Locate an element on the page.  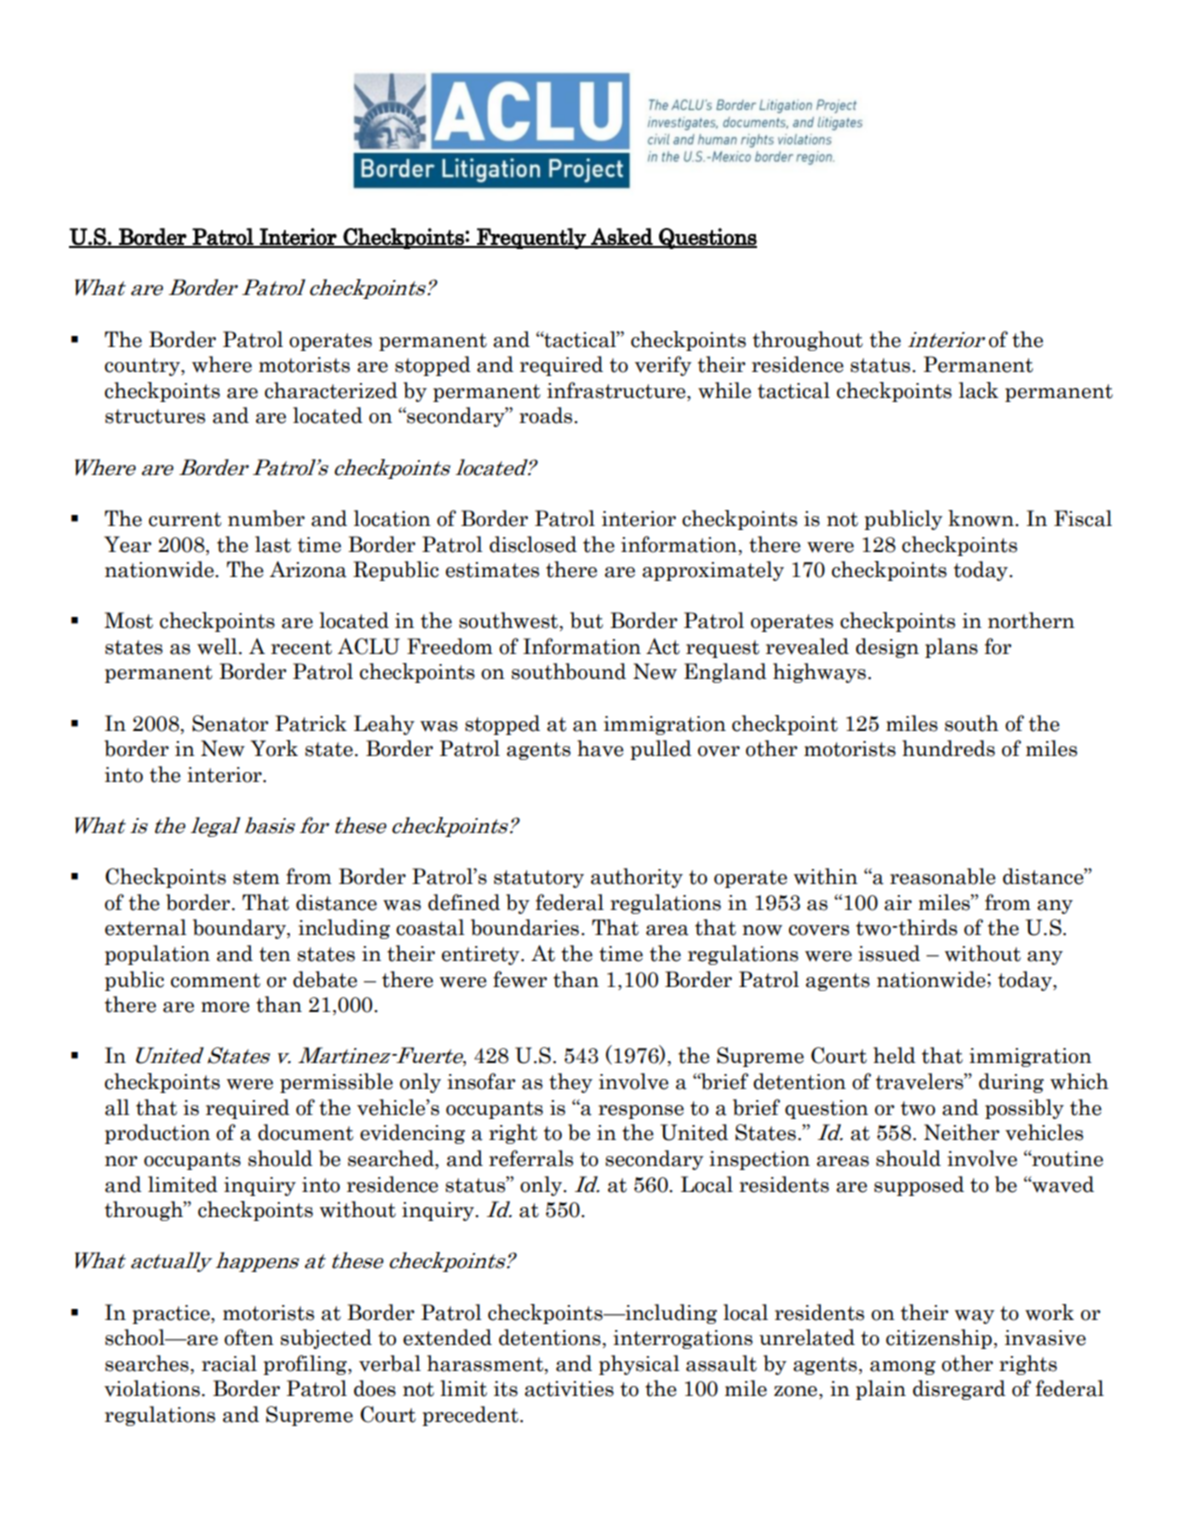
lack is located at coordinates (979, 390).
